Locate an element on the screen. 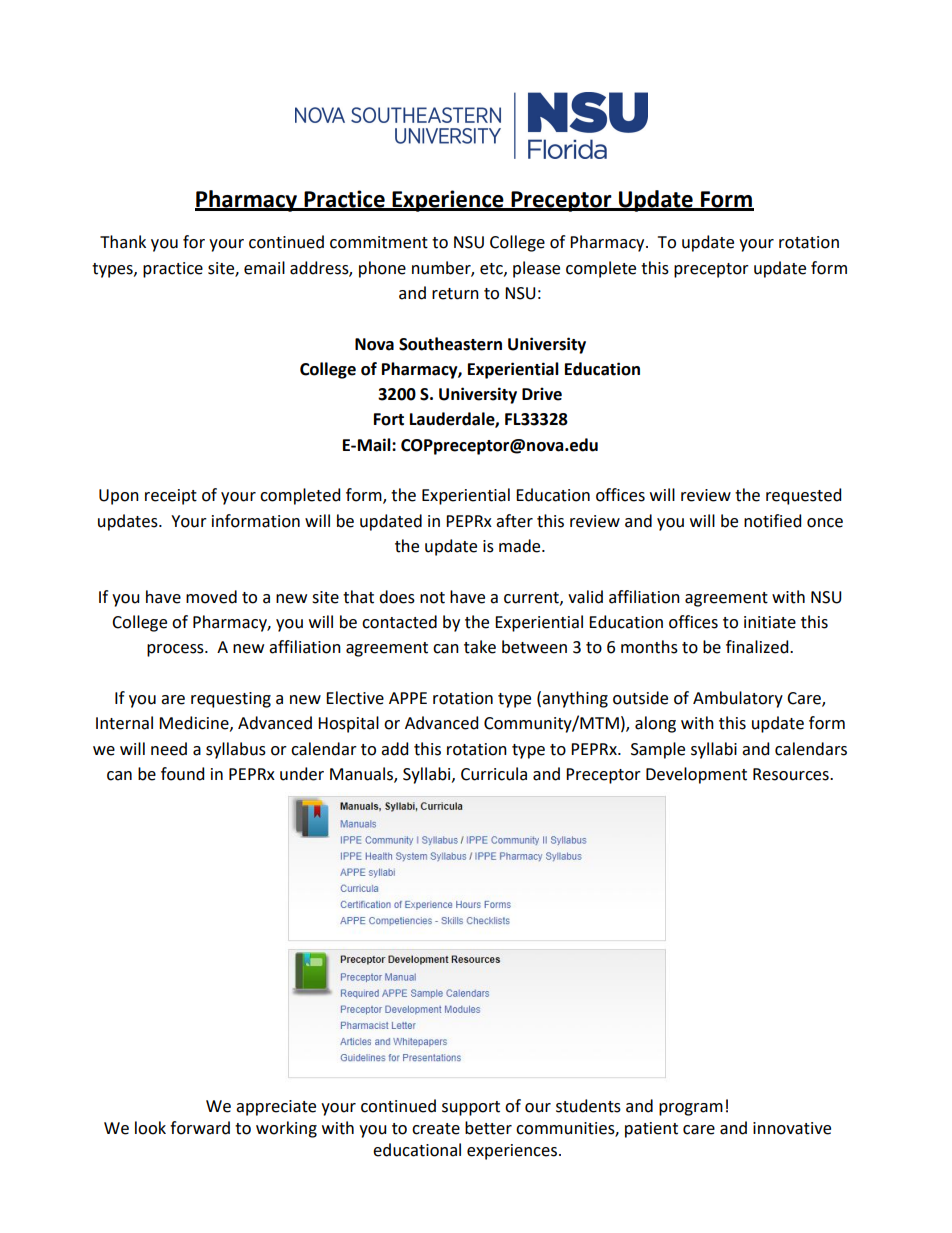 The width and height of the screenshot is (952, 1233). moved is located at coordinates (211, 597).
